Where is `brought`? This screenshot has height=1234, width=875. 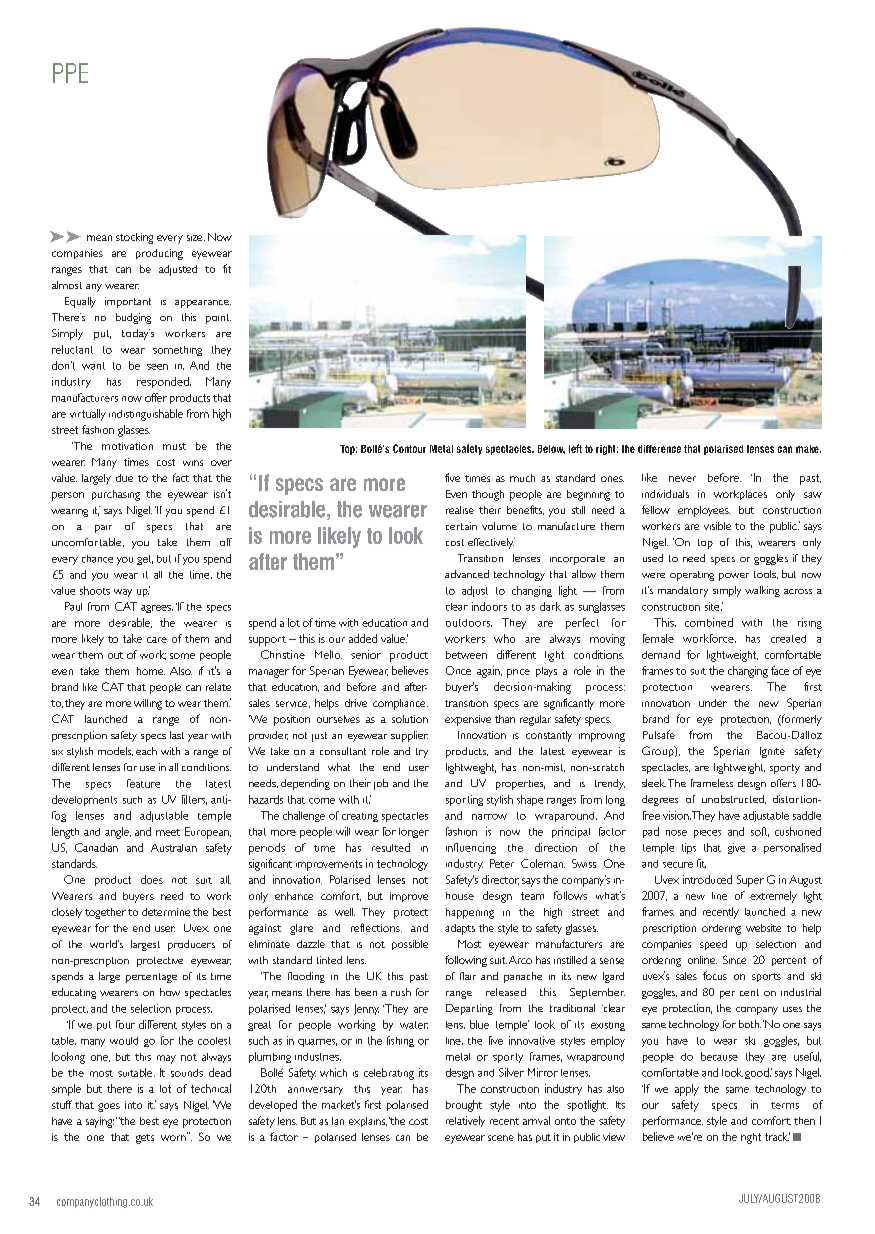 brought is located at coordinates (464, 1106).
